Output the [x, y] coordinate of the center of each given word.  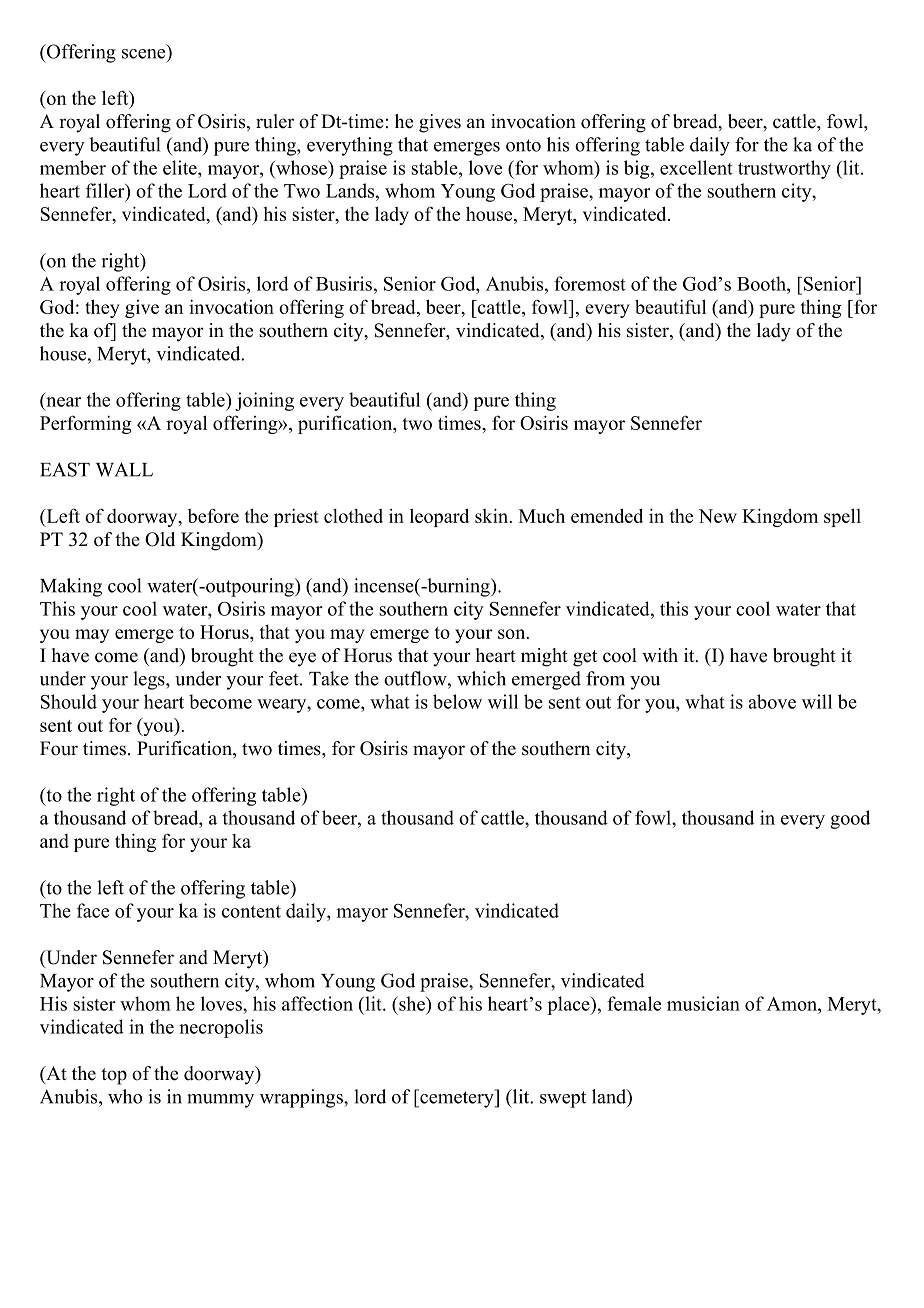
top [114, 1076]
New [717, 516]
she [412, 1003]
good [850, 819]
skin [493, 515]
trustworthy [784, 169]
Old [160, 539]
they [102, 308]
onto [523, 145]
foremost [590, 283]
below [457, 701]
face [93, 910]
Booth [762, 283]
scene [143, 54]
